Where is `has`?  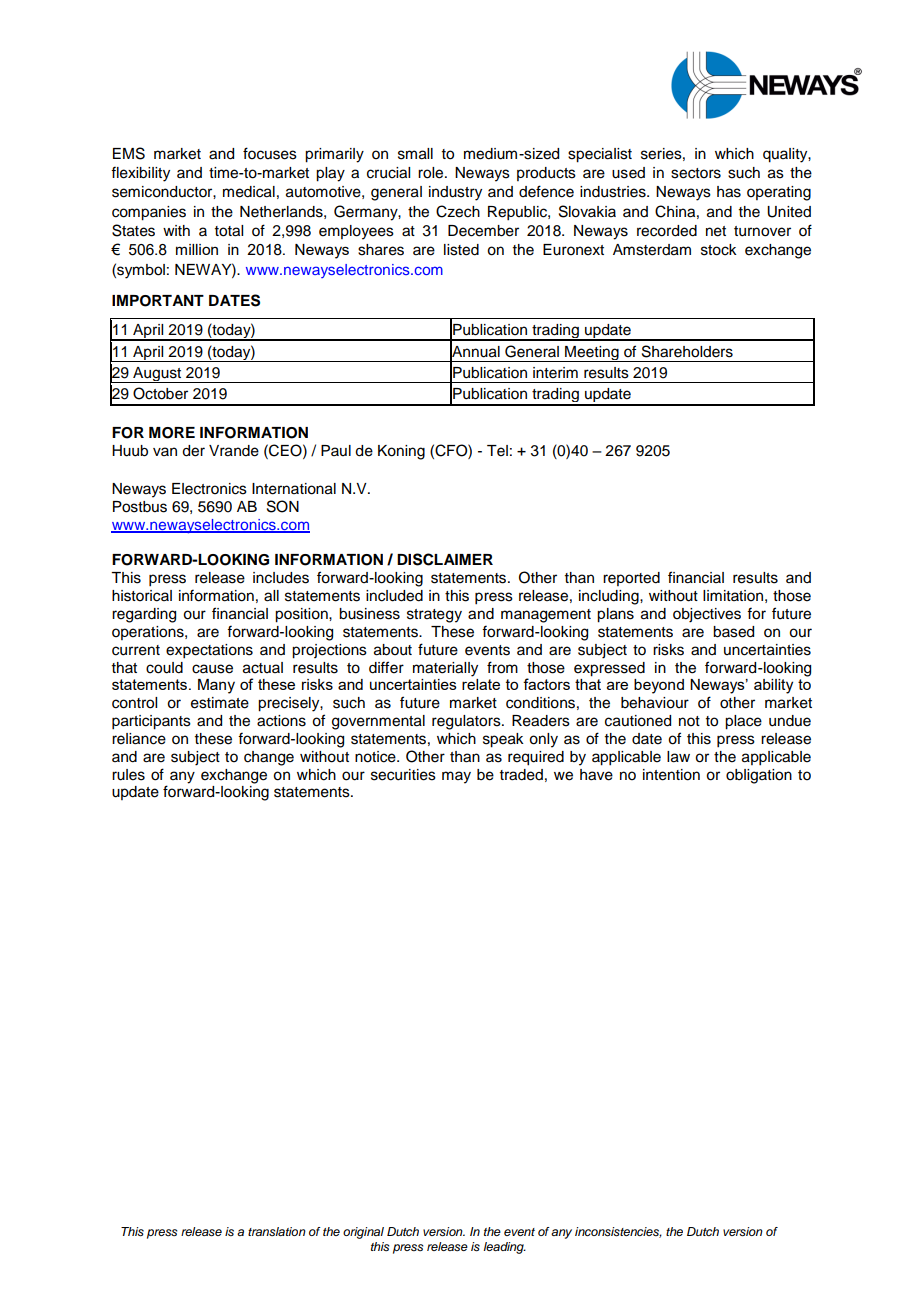
has is located at coordinates (729, 192).
